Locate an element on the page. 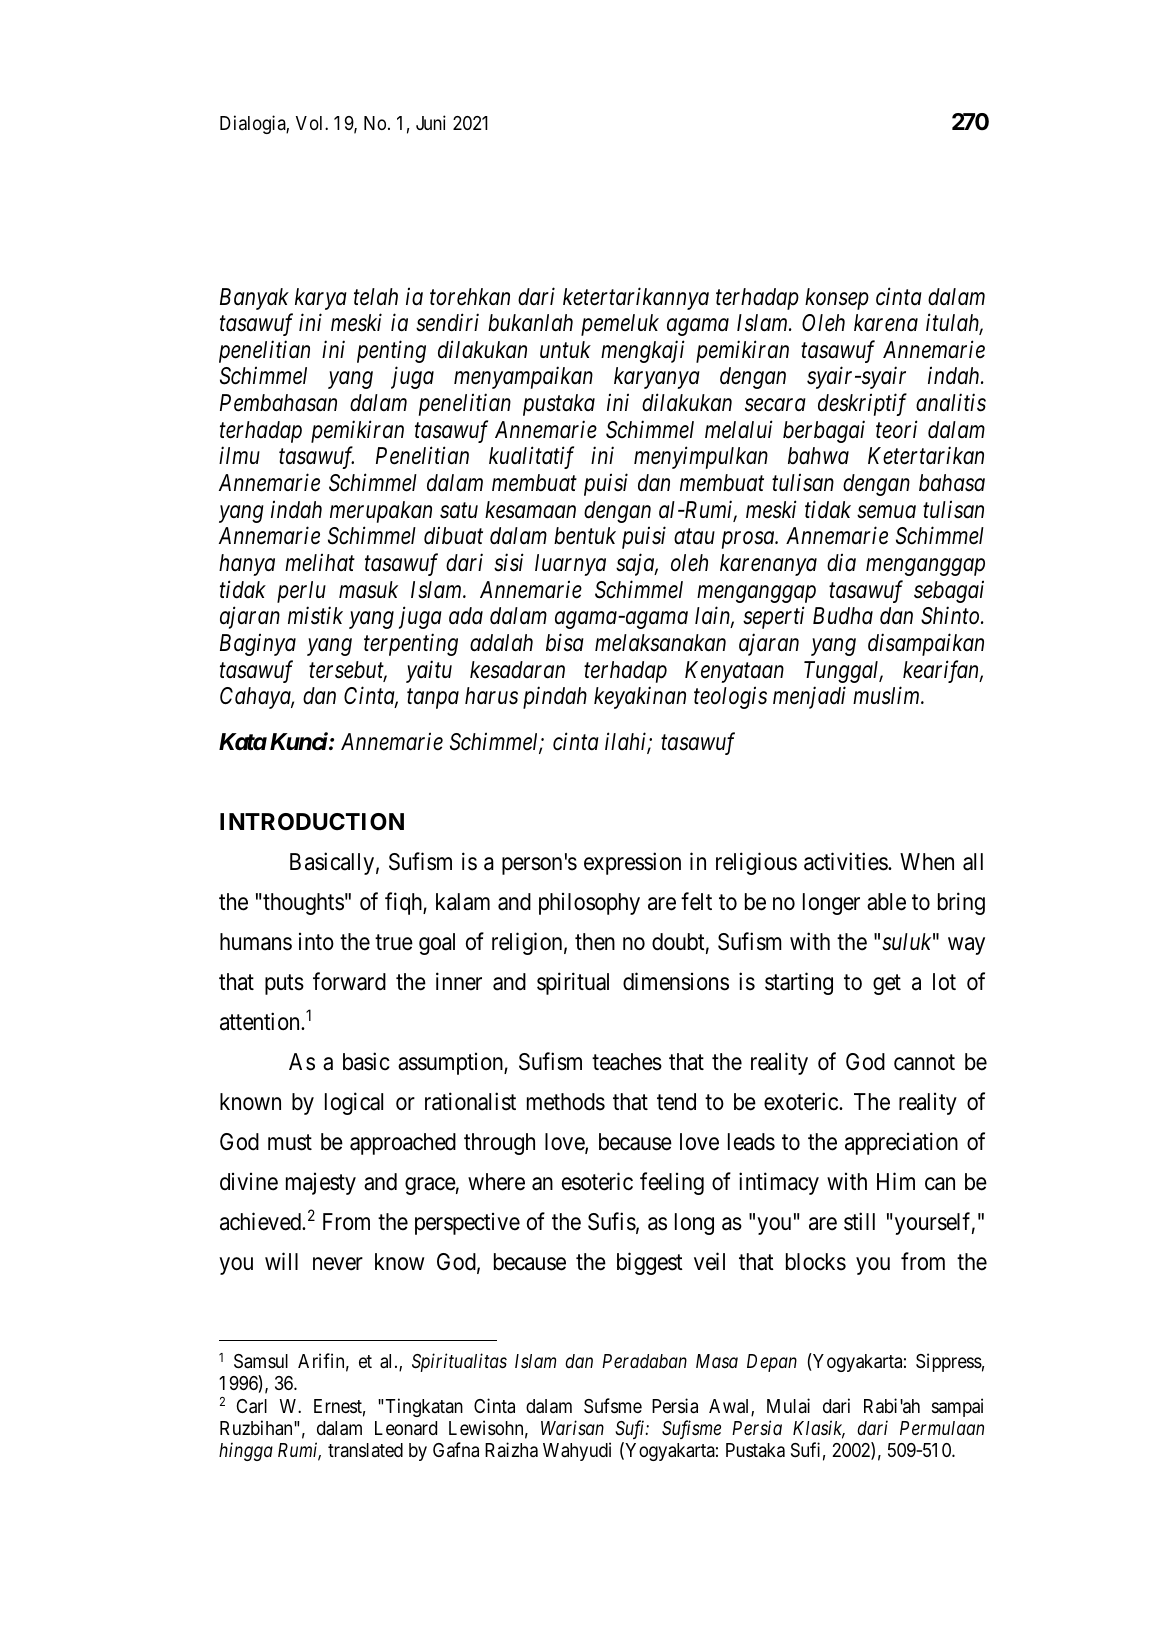 This image has width=1150, height=1626. blocks is located at coordinates (816, 1262).
